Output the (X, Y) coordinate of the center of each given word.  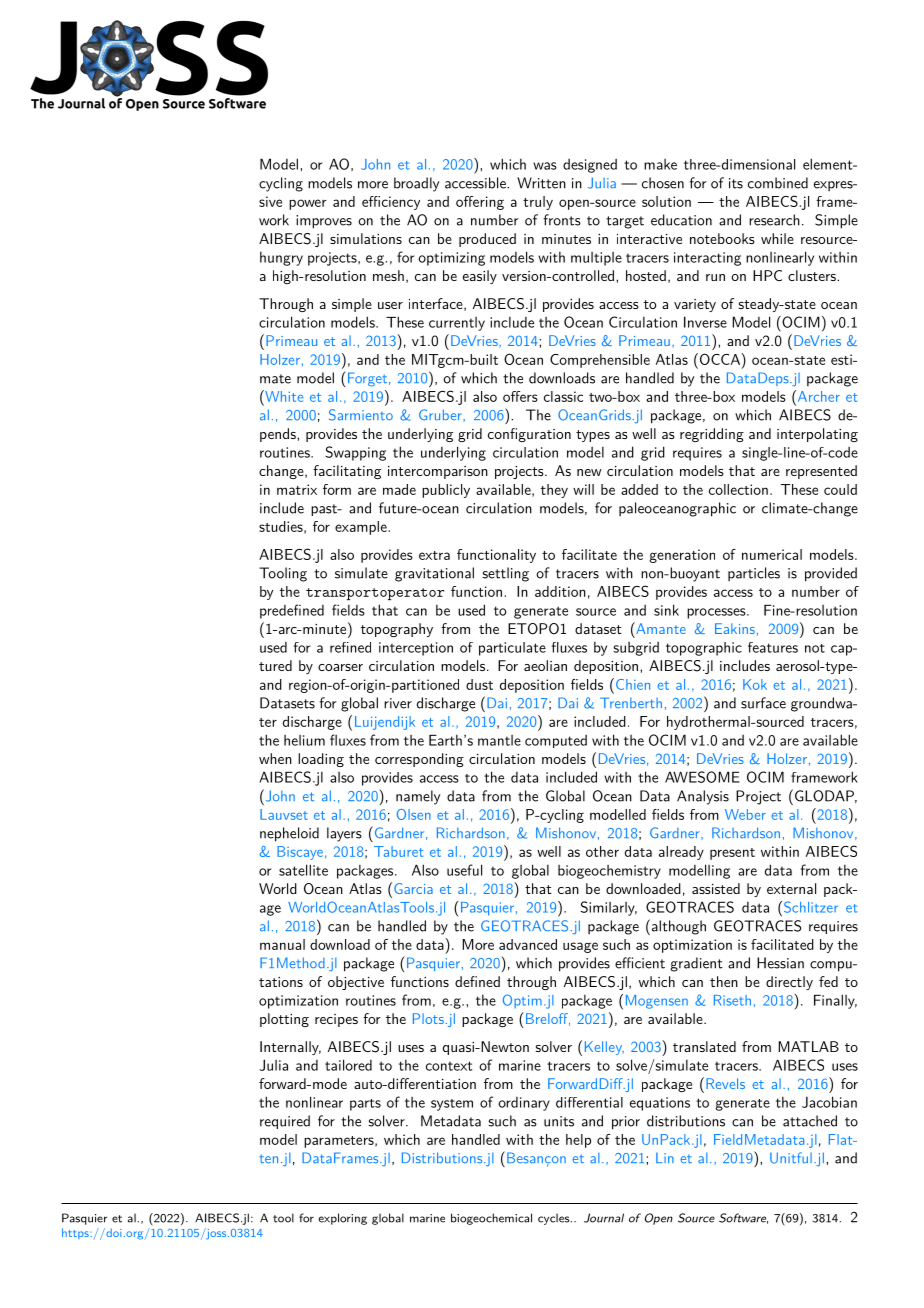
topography (397, 630)
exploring (342, 1219)
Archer (817, 396)
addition (560, 591)
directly (789, 983)
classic (563, 396)
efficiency (391, 203)
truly (538, 203)
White (283, 396)
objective (356, 983)
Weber (745, 814)
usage (580, 947)
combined (778, 183)
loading (321, 760)
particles (754, 574)
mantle (499, 740)
